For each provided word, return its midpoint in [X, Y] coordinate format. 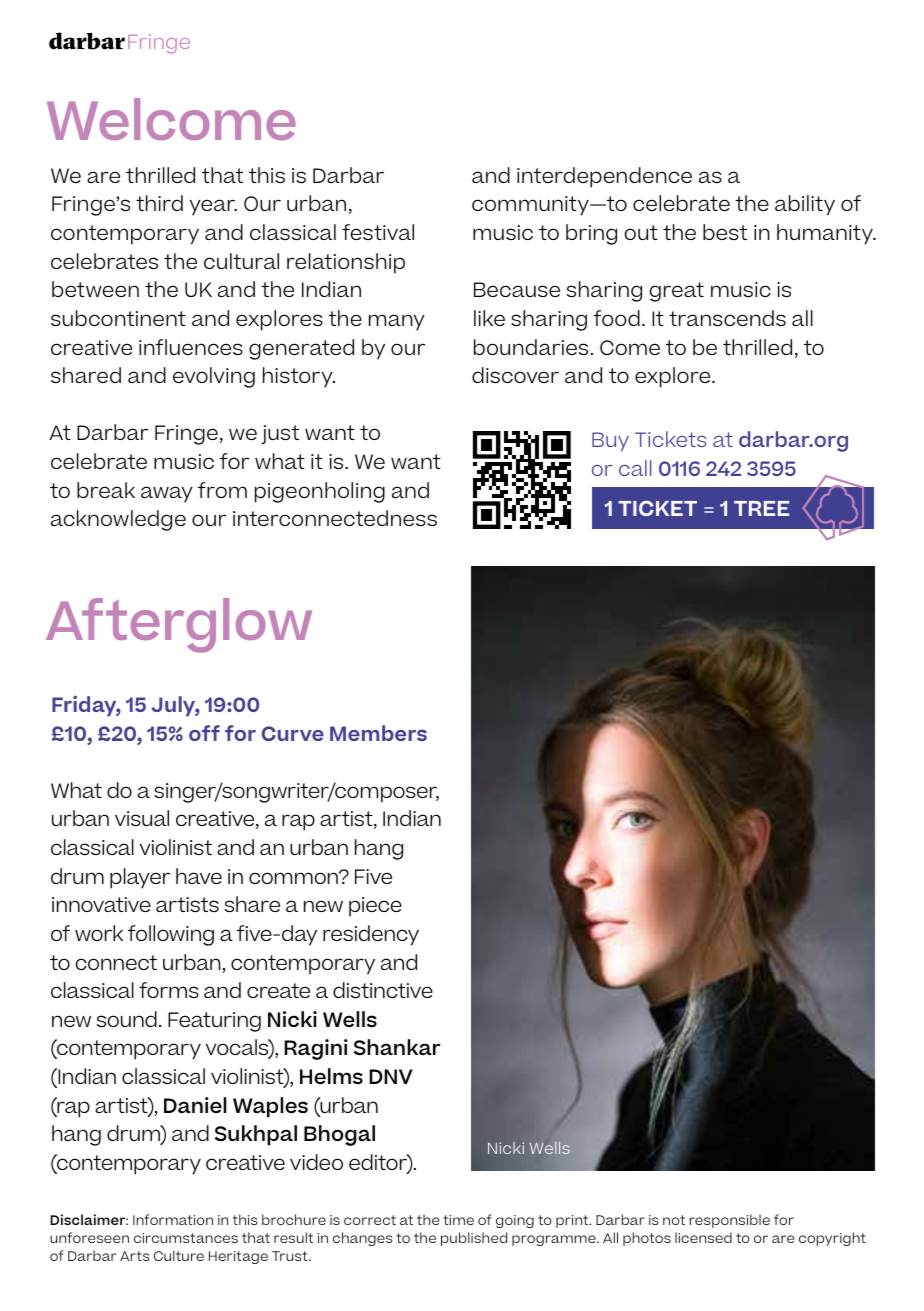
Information [173, 1219]
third [159, 203]
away [167, 494]
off [204, 733]
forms [169, 990]
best [725, 232]
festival [378, 232]
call [635, 468]
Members [378, 733]
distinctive [383, 990]
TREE [761, 508]
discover [515, 375]
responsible [730, 1221]
